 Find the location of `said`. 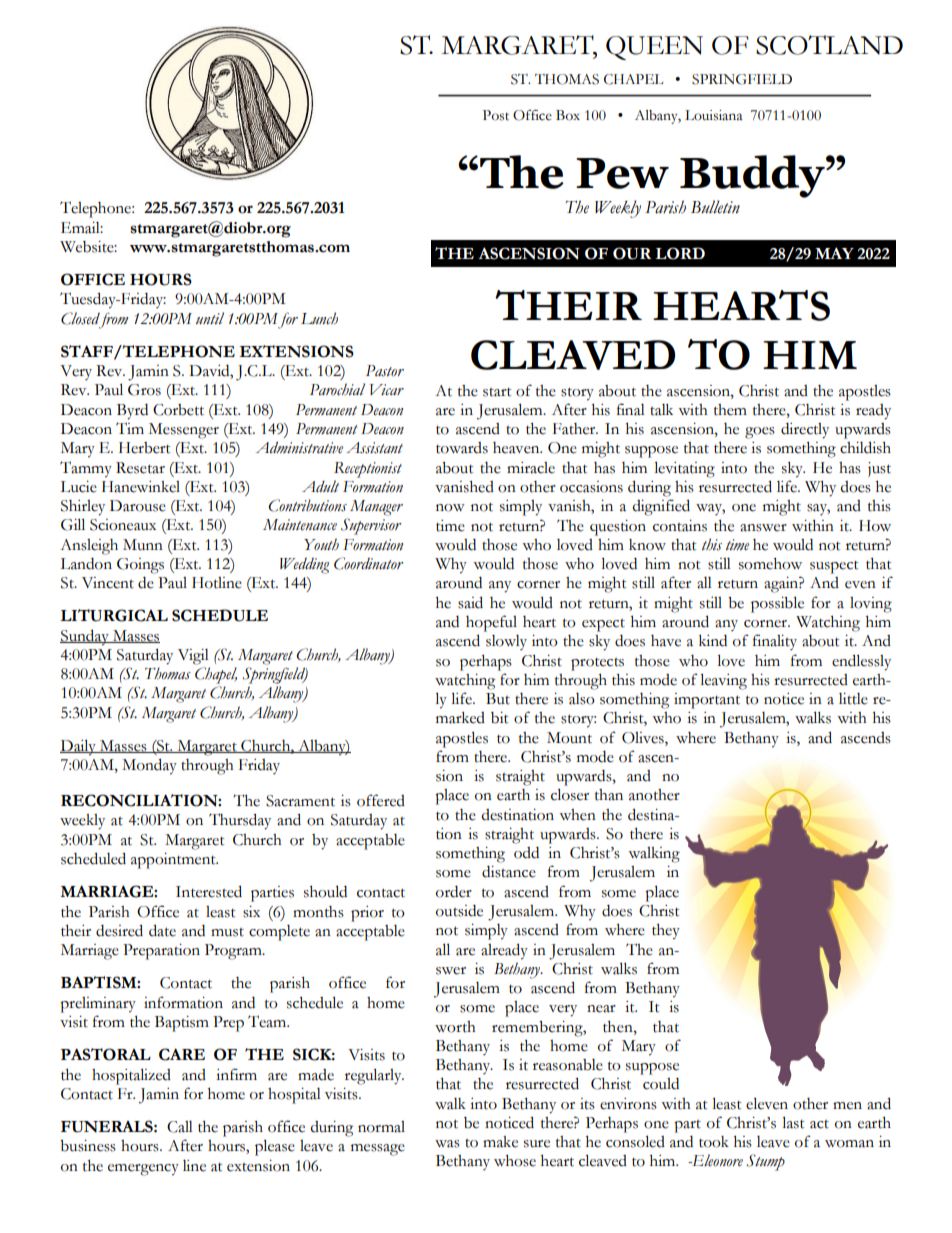

said is located at coordinates (470, 602).
